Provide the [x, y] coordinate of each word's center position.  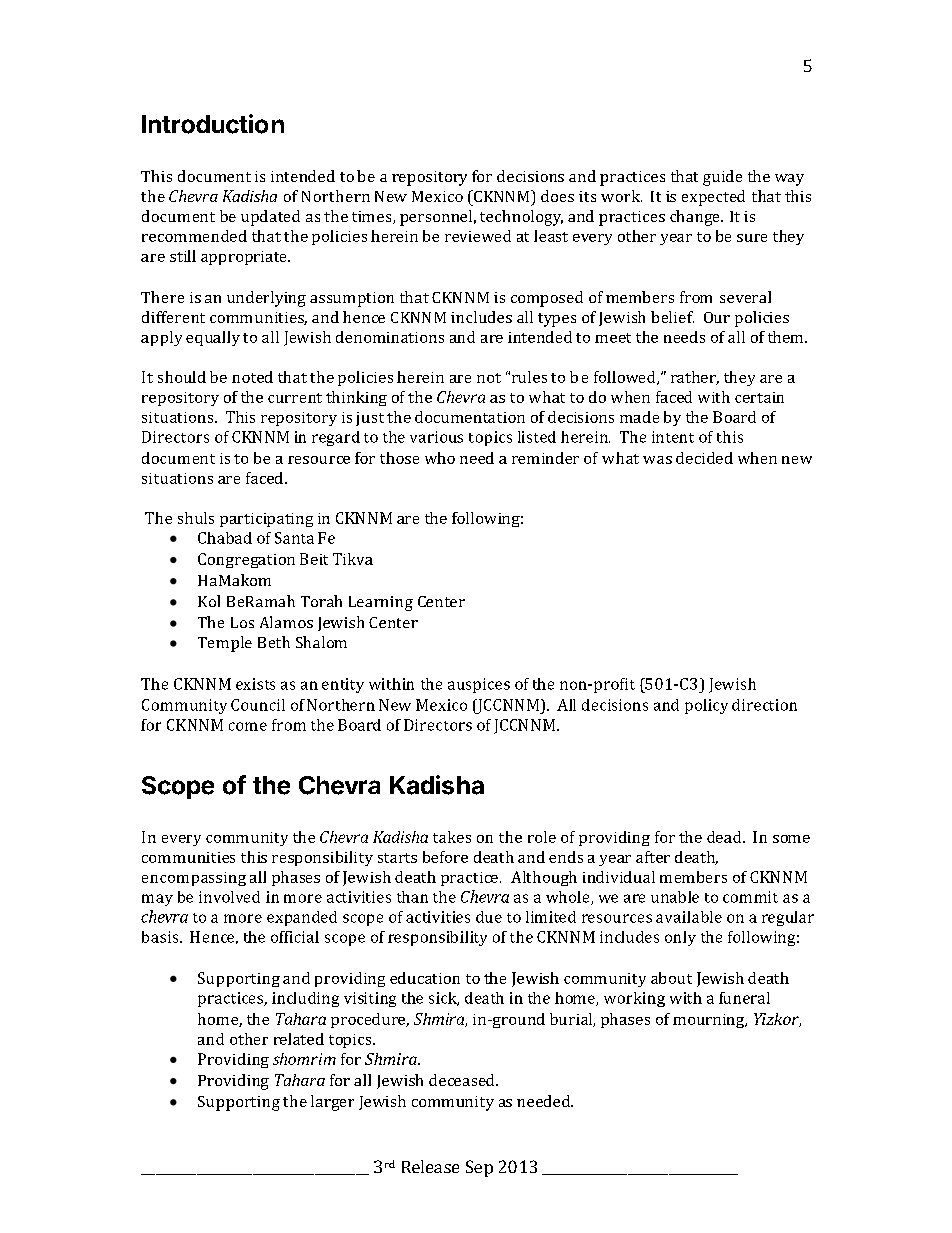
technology [521, 218]
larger [332, 1103]
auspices [479, 685]
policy [706, 706]
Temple [225, 644]
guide [722, 178]
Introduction [213, 124]
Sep [479, 1168]
